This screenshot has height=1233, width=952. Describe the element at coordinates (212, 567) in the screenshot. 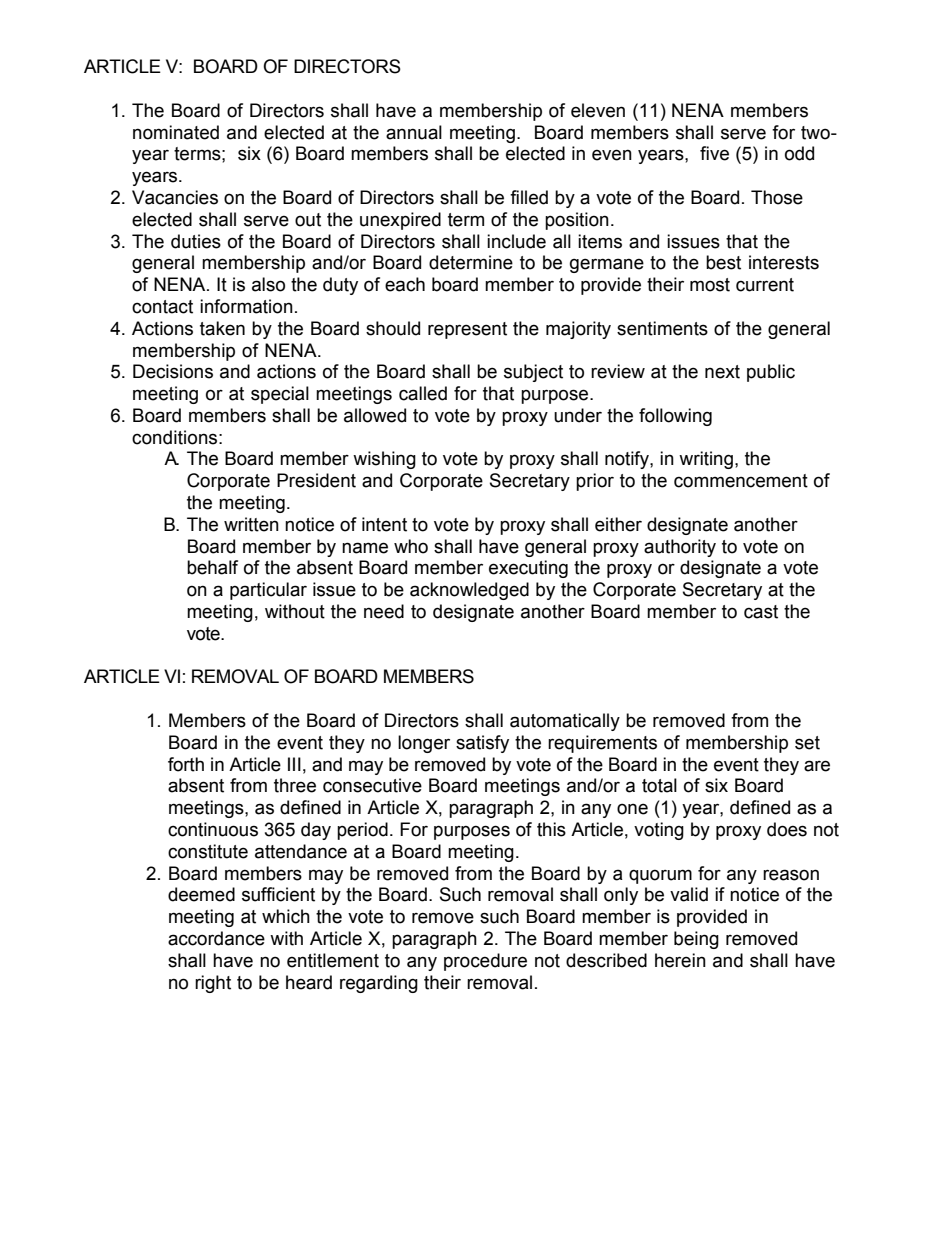

I see `behalf` at that location.
